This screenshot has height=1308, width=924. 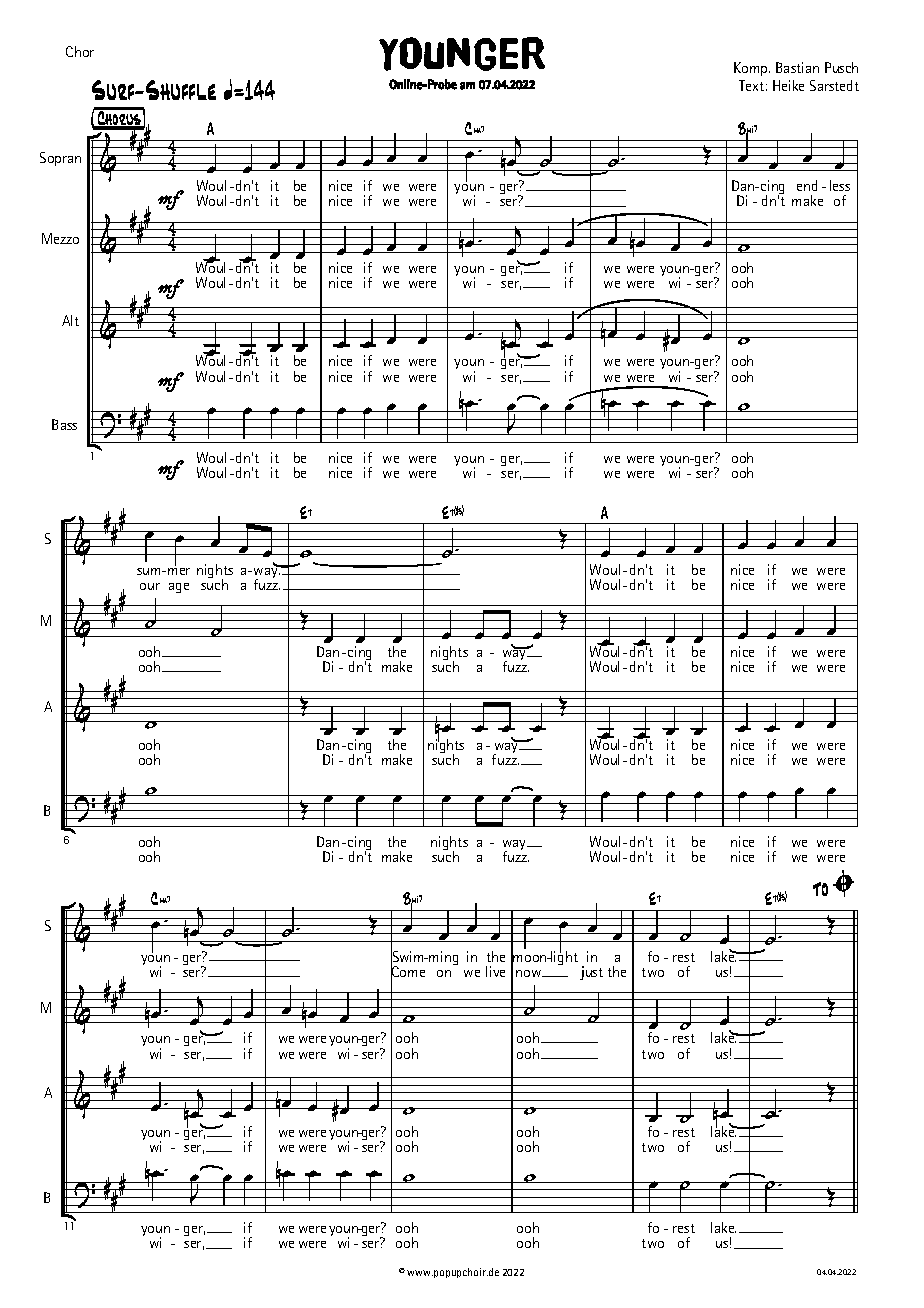 I want to click on Bass, so click(x=64, y=424).
